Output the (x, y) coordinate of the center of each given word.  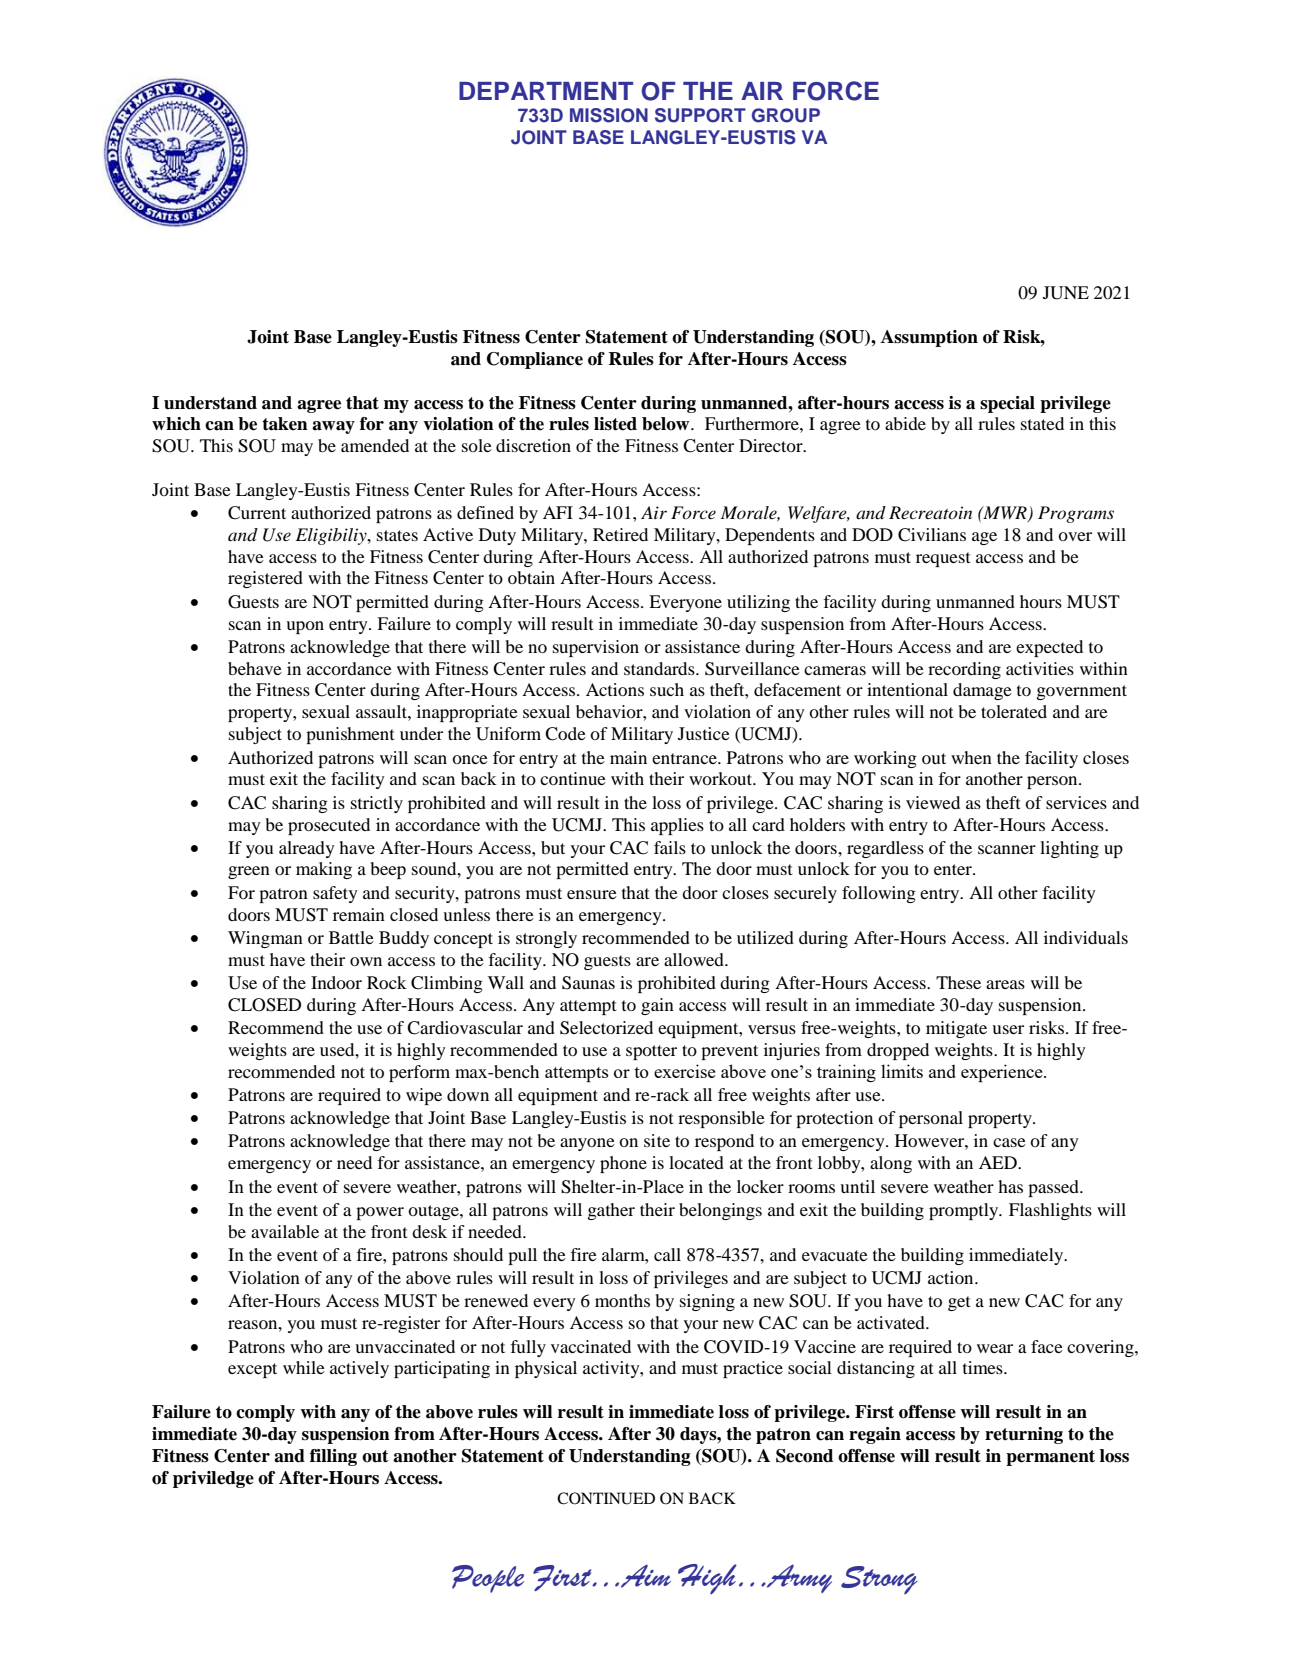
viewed (933, 802)
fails (670, 847)
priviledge (213, 1479)
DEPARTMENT (546, 91)
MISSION (609, 115)
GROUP (786, 115)
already (306, 849)
